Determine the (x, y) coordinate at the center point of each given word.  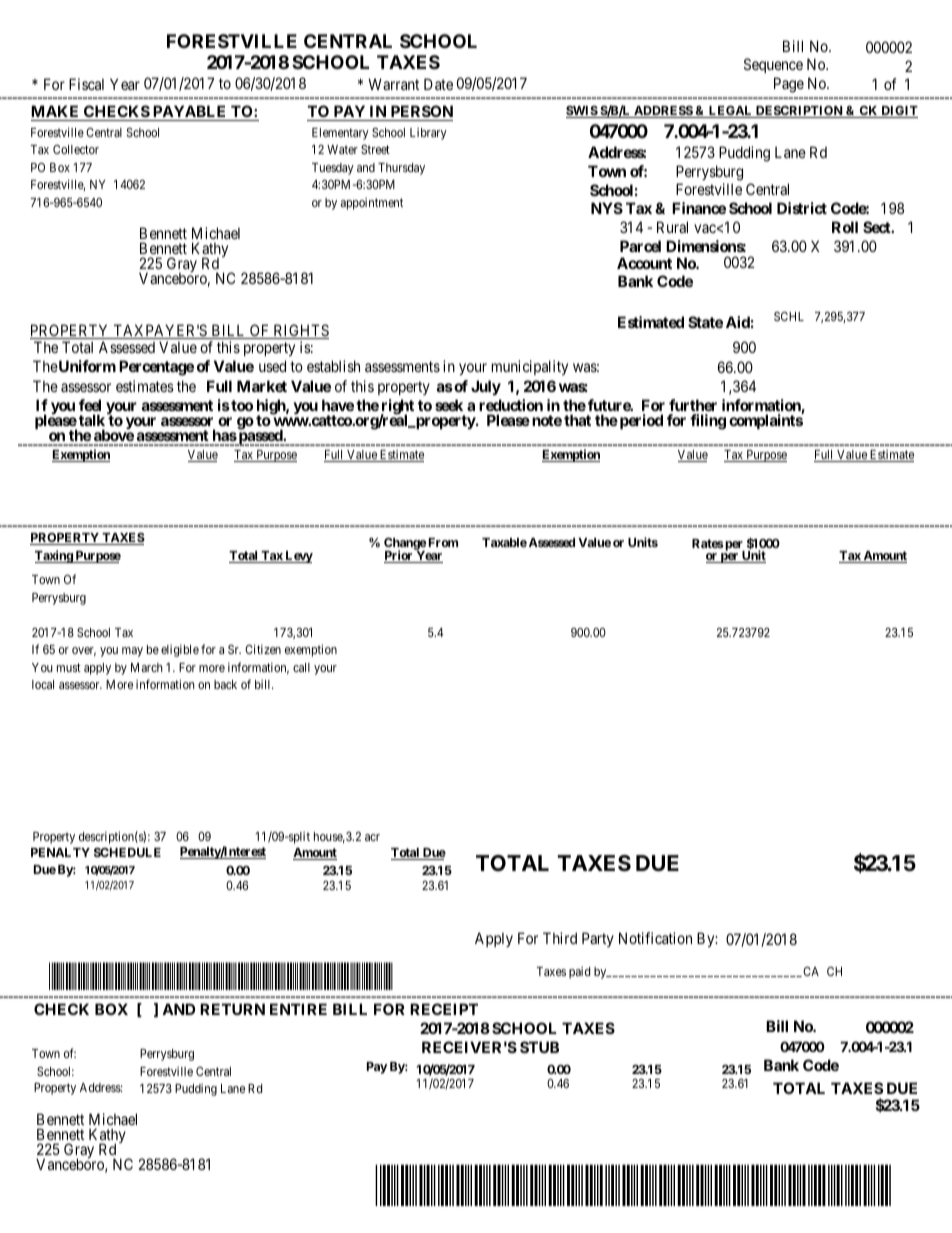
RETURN (232, 1009)
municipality (530, 367)
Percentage (156, 368)
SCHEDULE (127, 852)
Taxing (54, 556)
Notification (655, 938)
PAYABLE (189, 111)
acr (372, 837)
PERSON (420, 113)
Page (789, 85)
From (442, 542)
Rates (707, 543)
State (705, 322)
